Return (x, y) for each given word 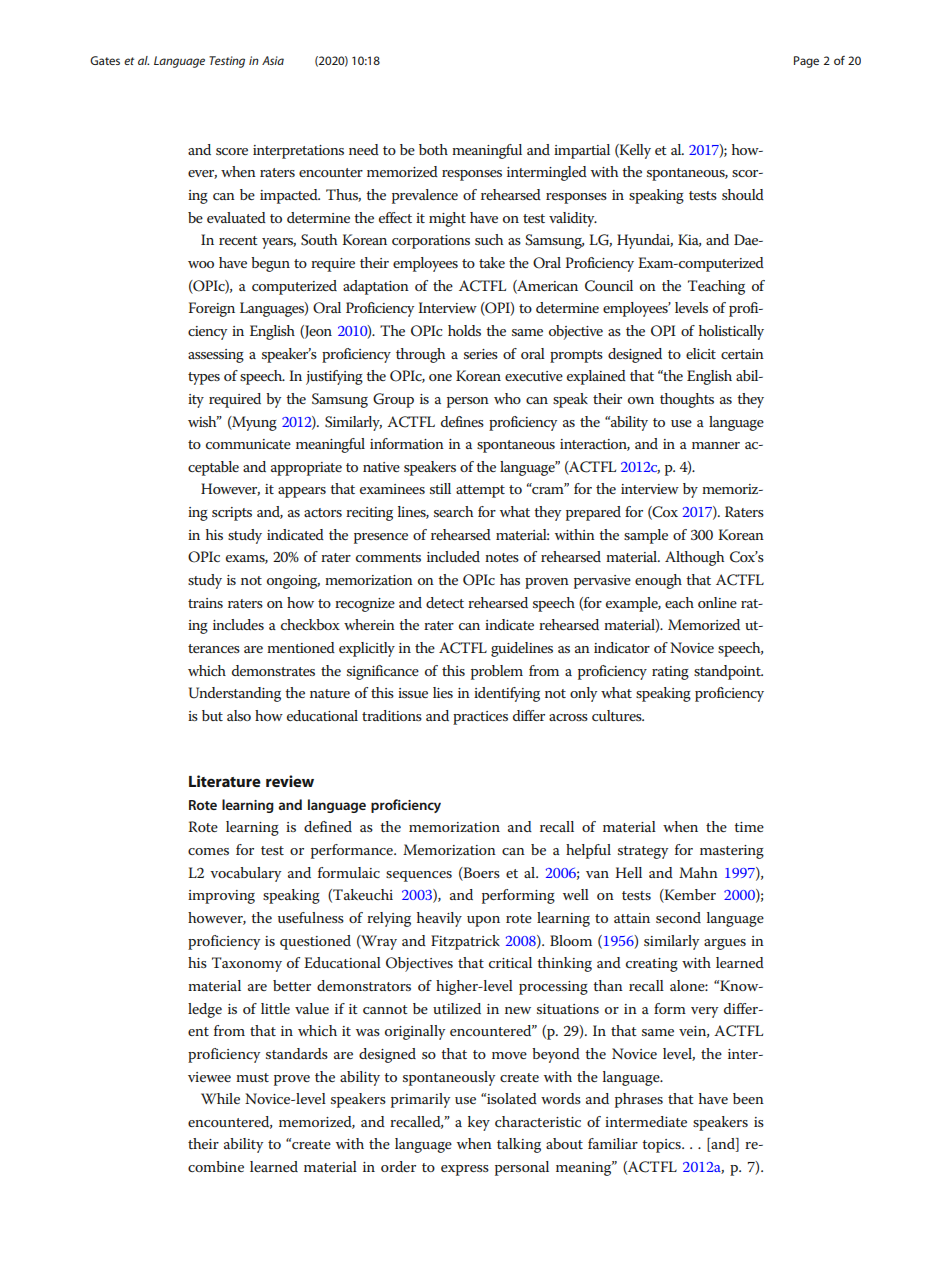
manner (716, 445)
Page (806, 62)
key (479, 1123)
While (220, 1098)
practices (480, 718)
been (748, 1098)
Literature (225, 781)
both (433, 149)
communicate (248, 444)
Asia (273, 60)
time (749, 827)
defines (462, 421)
